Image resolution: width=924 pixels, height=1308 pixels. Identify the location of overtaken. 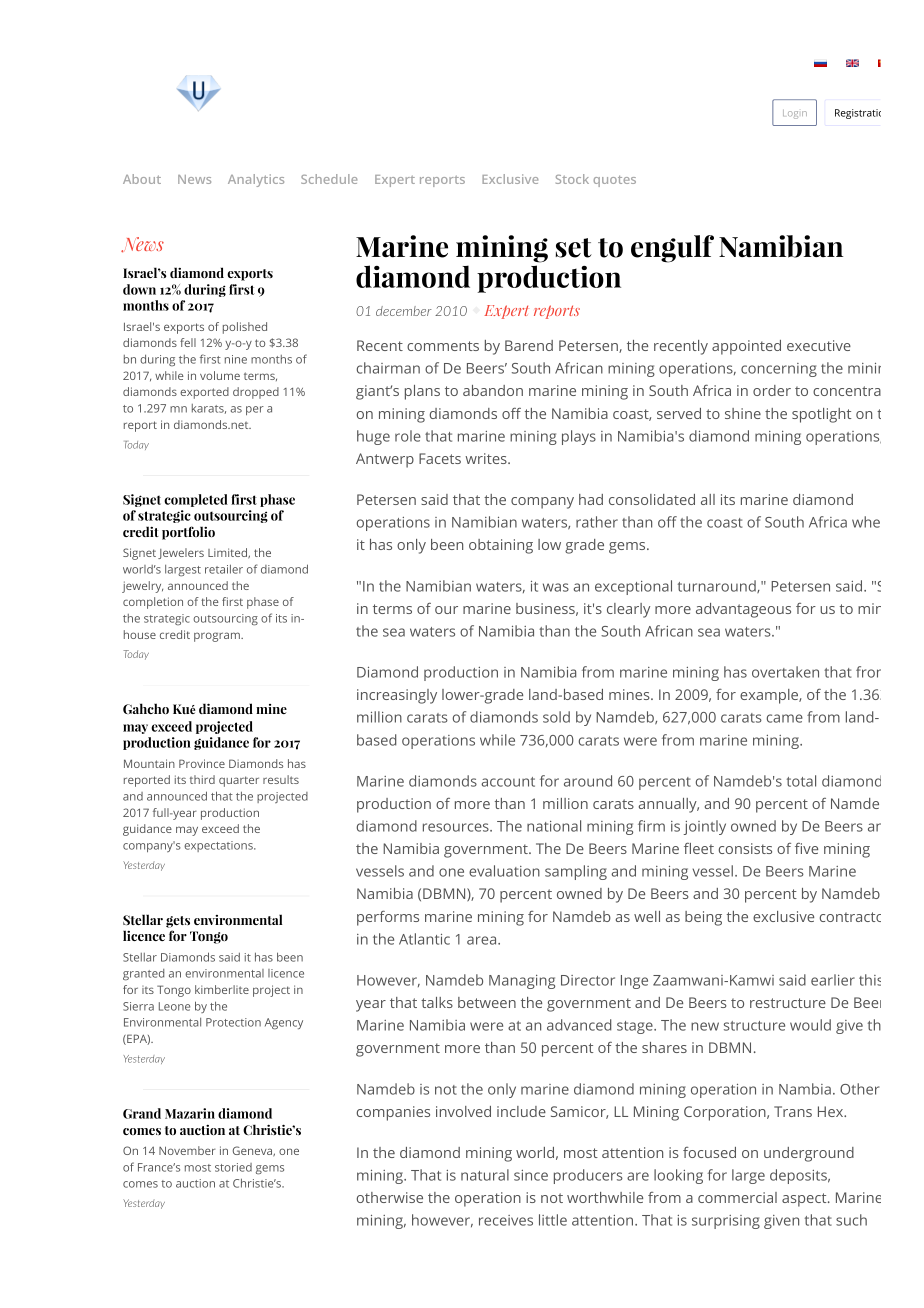
(785, 672).
